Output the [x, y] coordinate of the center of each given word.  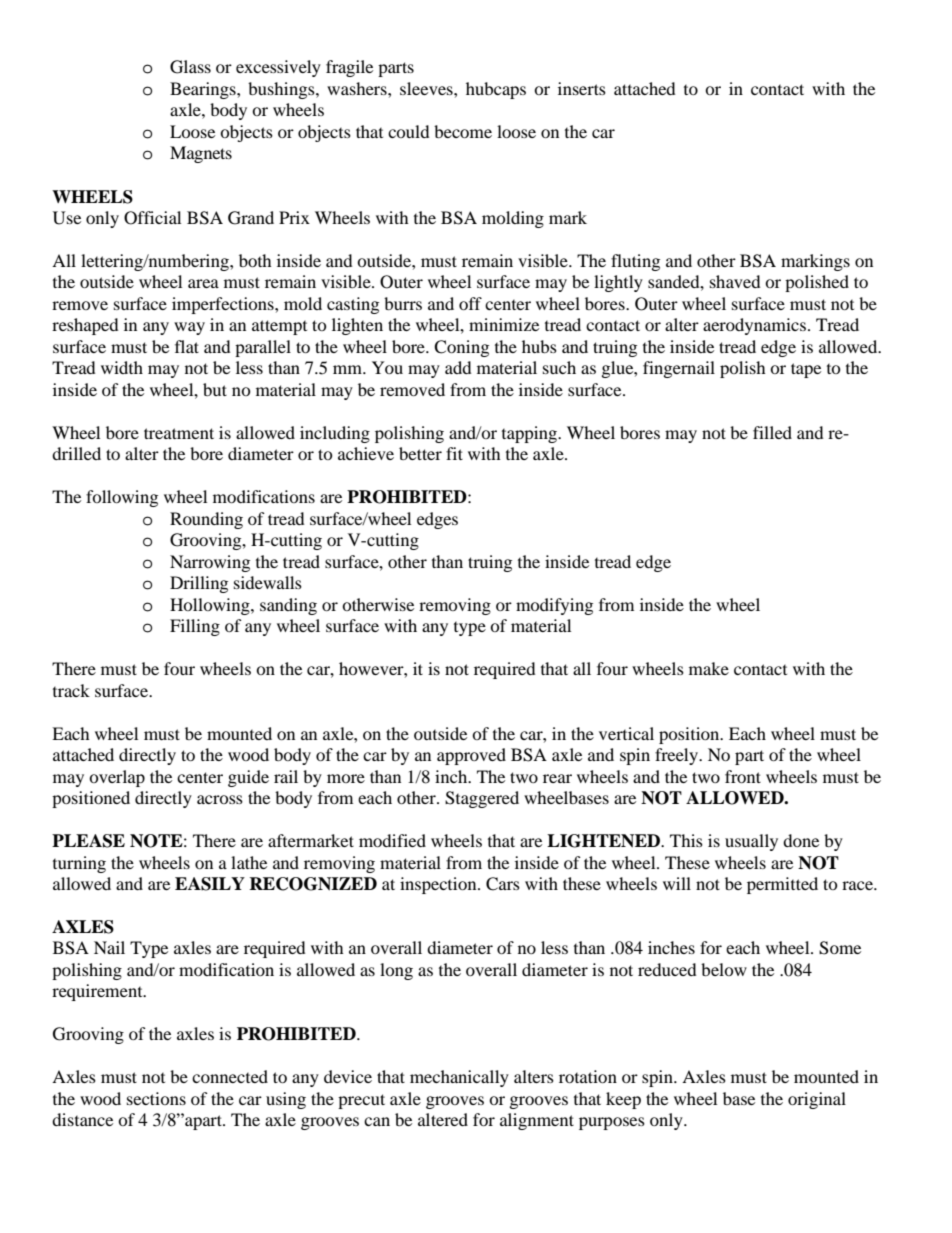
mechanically [459, 1078]
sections [156, 1098]
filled [772, 432]
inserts [582, 88]
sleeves [427, 88]
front [743, 776]
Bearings [204, 90]
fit [454, 453]
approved [471, 756]
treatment [179, 433]
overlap [117, 778]
